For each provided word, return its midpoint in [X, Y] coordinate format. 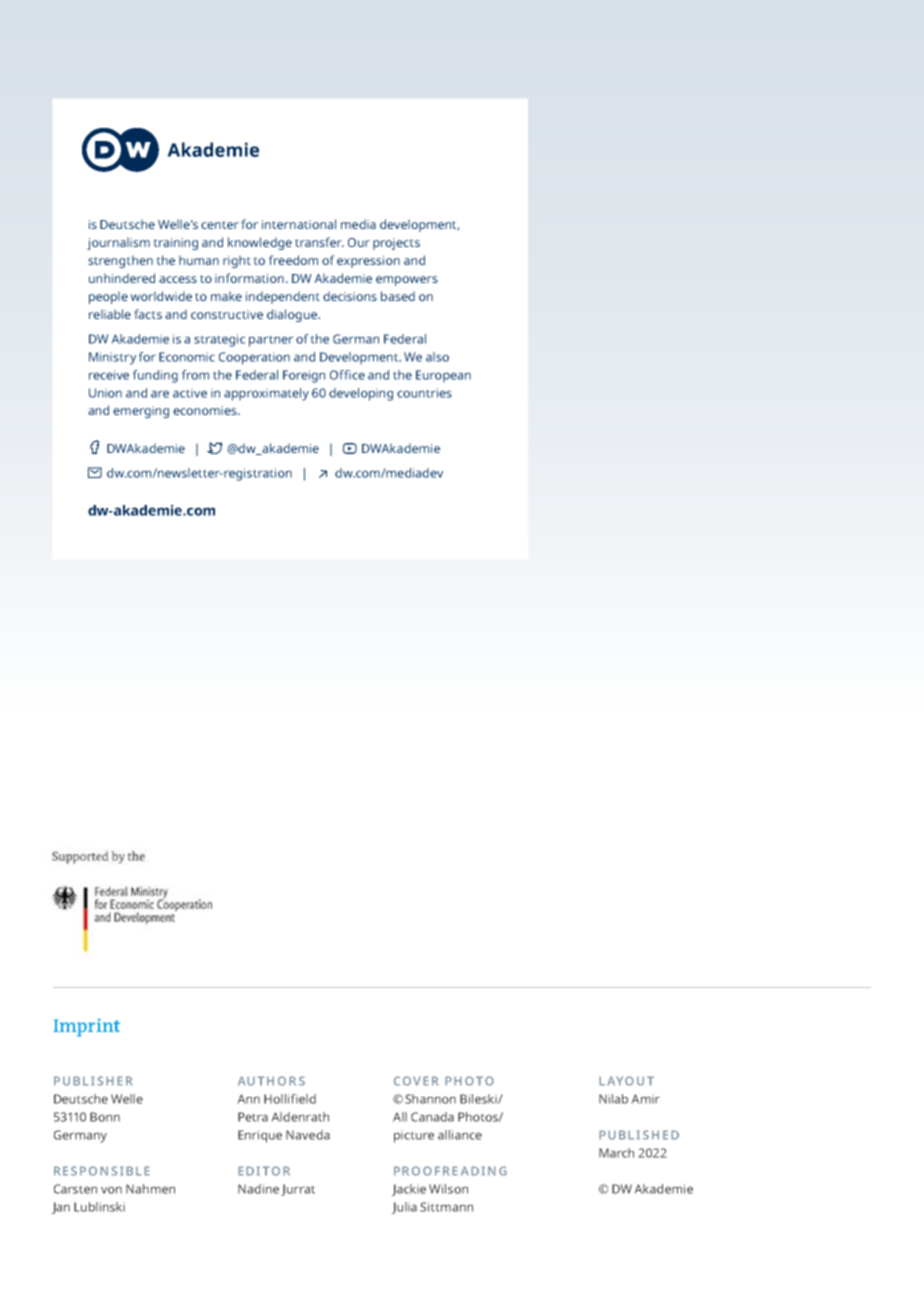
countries [424, 393]
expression [368, 262]
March [616, 1153]
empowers [407, 281]
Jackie [409, 1190]
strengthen [120, 261]
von [111, 1190]
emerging [141, 412]
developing [361, 394]
